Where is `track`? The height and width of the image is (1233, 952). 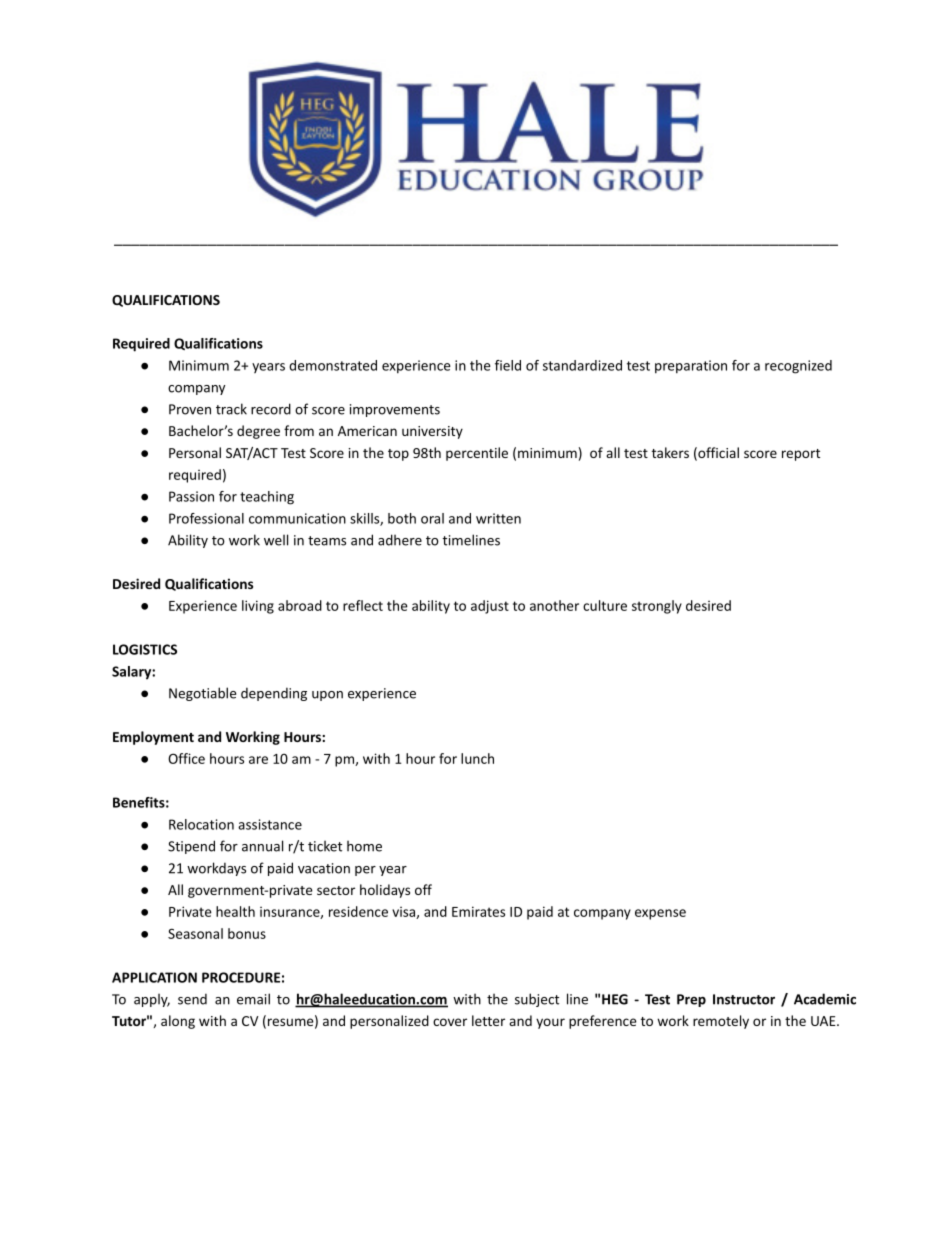 track is located at coordinates (231, 409).
